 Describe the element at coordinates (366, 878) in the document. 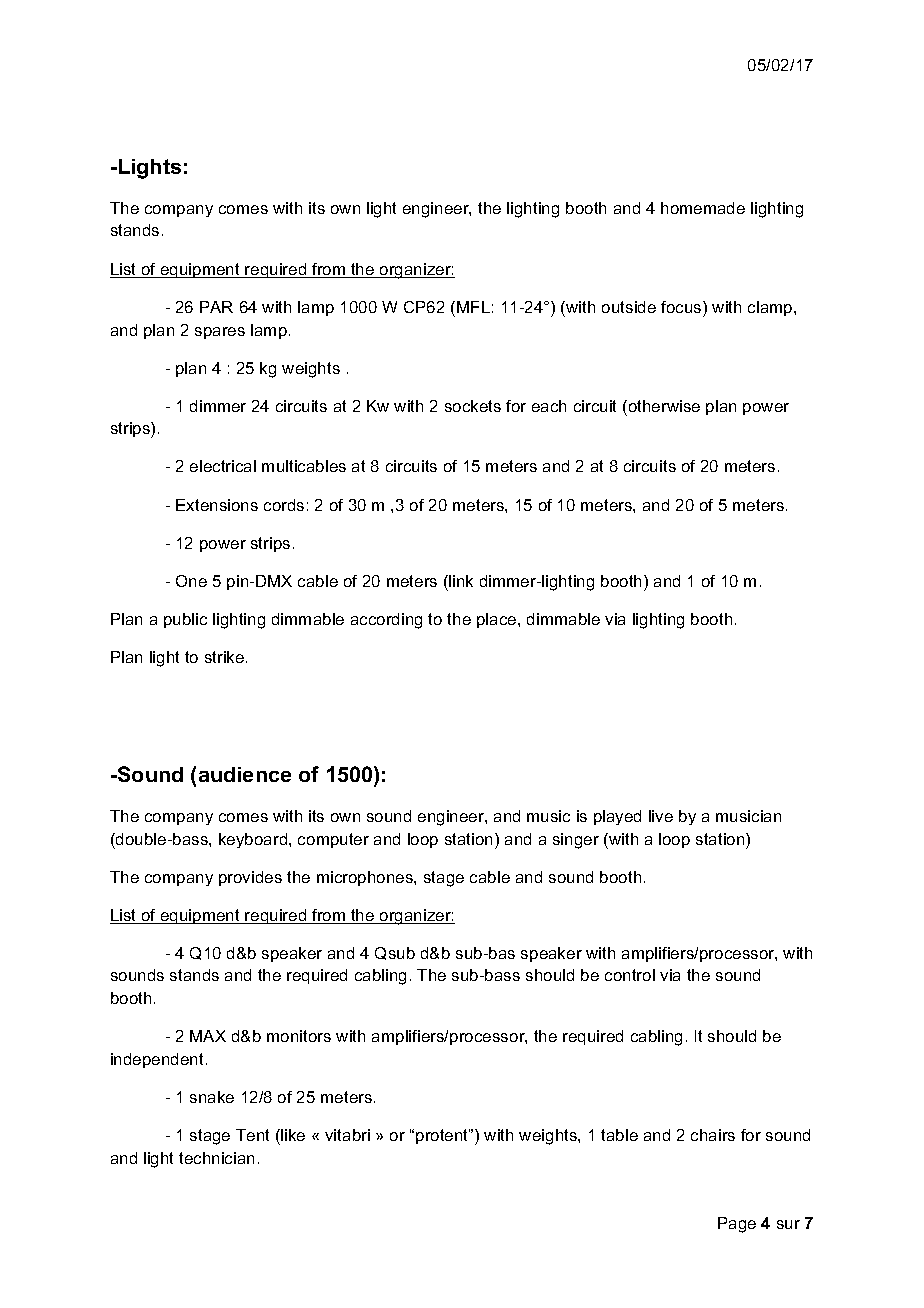

I see `microphones` at that location.
